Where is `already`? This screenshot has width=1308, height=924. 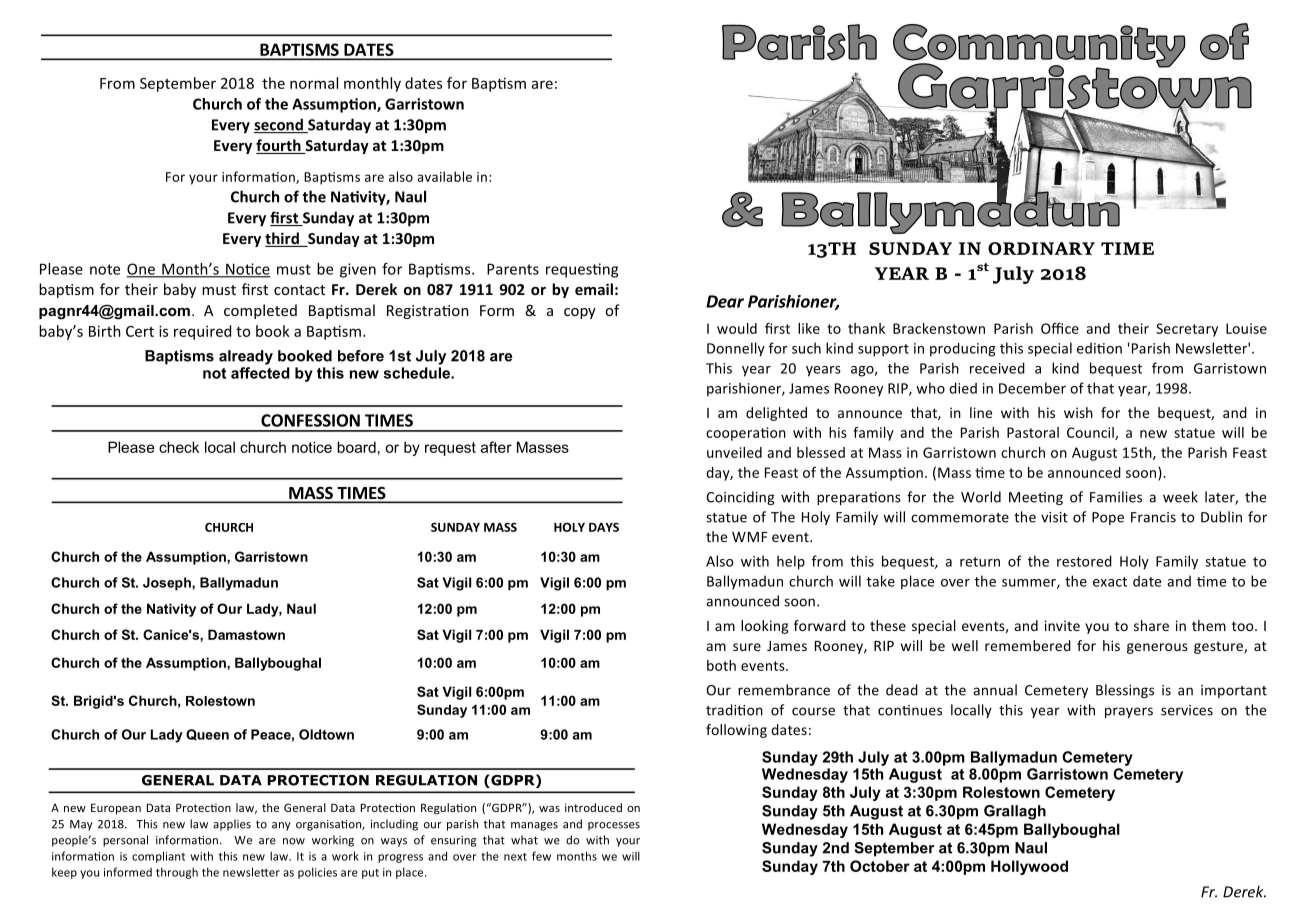
already is located at coordinates (246, 357).
